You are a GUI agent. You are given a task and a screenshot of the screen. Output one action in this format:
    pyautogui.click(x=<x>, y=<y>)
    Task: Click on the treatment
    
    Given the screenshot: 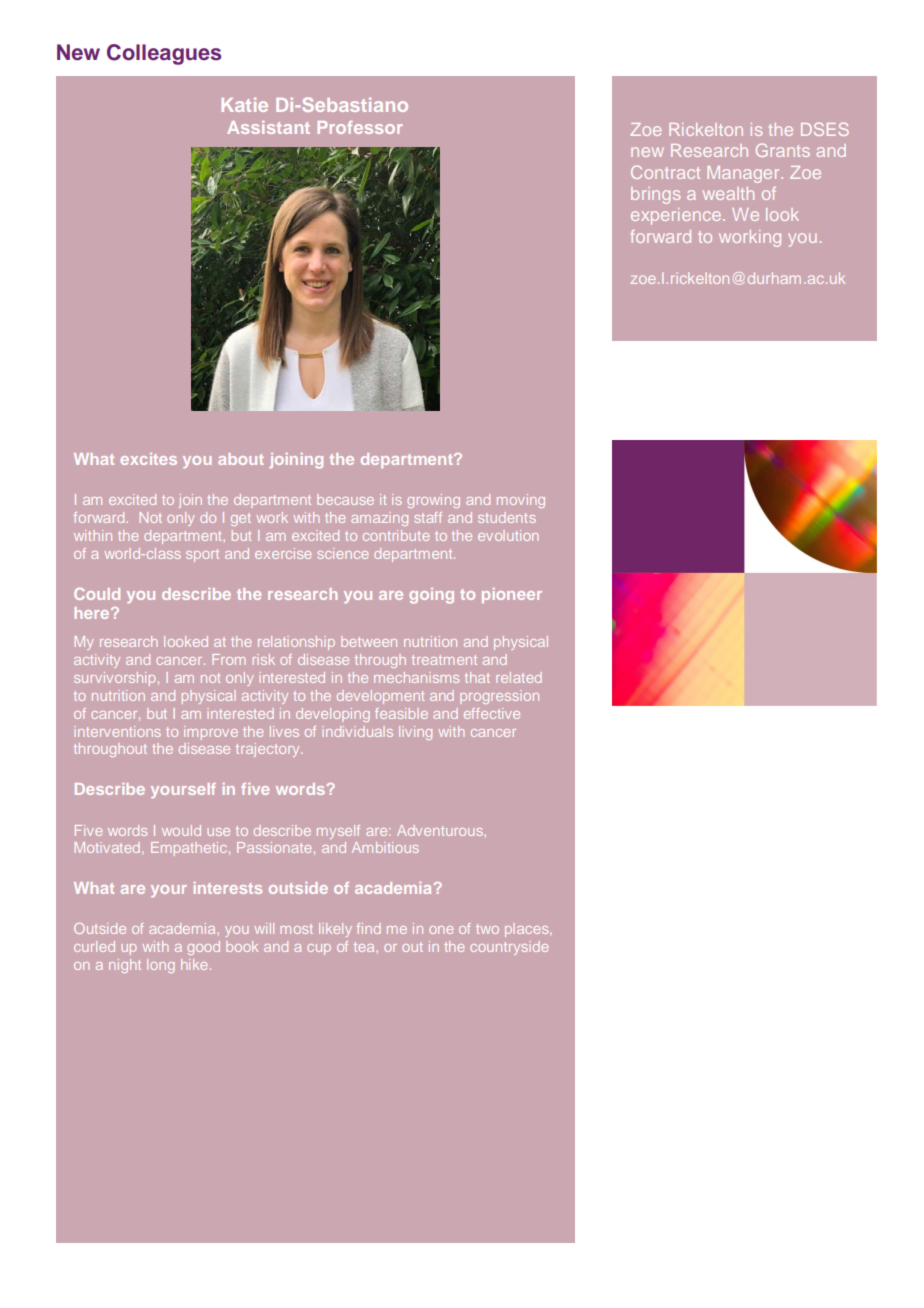 What is the action you would take?
    pyautogui.click(x=444, y=660)
